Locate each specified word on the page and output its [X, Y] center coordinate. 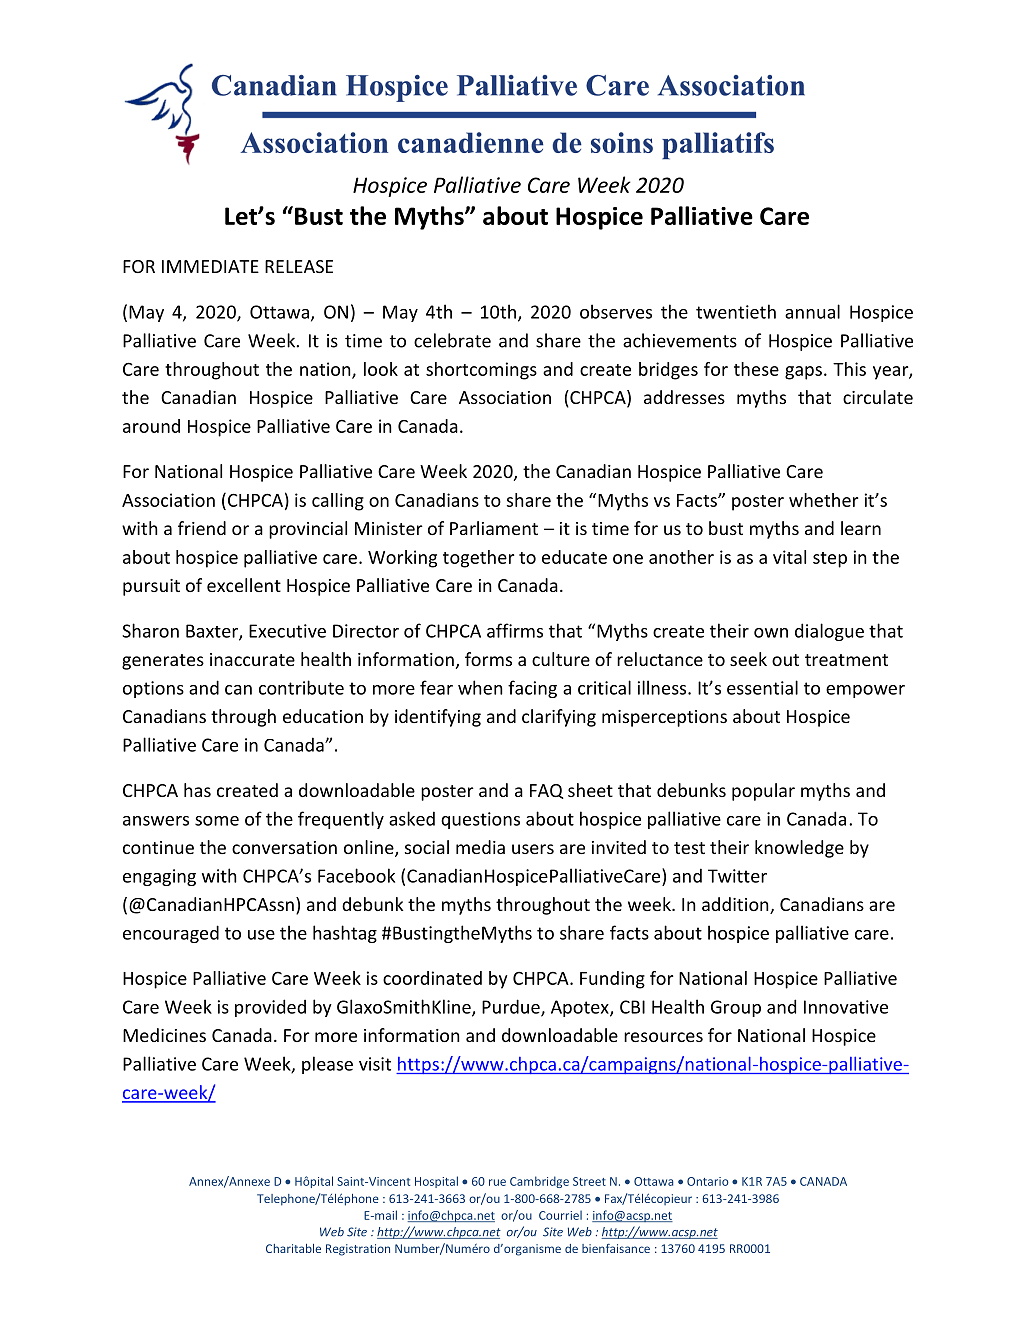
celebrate [452, 340]
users [533, 849]
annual [812, 311]
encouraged [171, 934]
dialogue [829, 632]
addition [736, 905]
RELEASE [299, 266]
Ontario [708, 1181]
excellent [244, 585]
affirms [515, 630]
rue [497, 1182]
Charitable [293, 1248]
